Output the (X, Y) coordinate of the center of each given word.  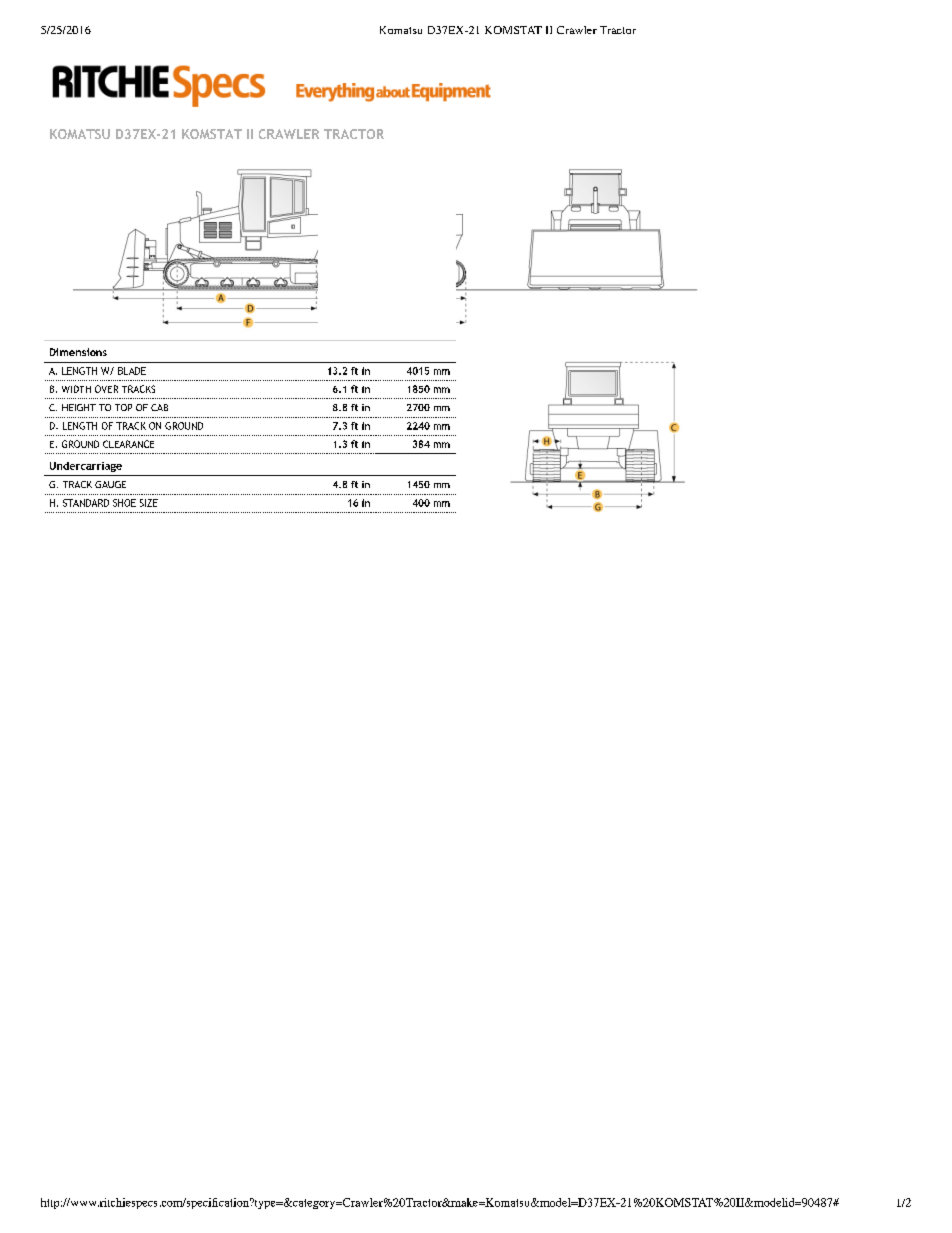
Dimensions (78, 352)
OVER (106, 389)
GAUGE (110, 484)
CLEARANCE (128, 444)
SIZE (149, 503)
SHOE (124, 503)
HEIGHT (79, 407)
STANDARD (86, 503)
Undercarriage (86, 467)
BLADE (132, 371)
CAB (159, 407)
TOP (123, 407)
